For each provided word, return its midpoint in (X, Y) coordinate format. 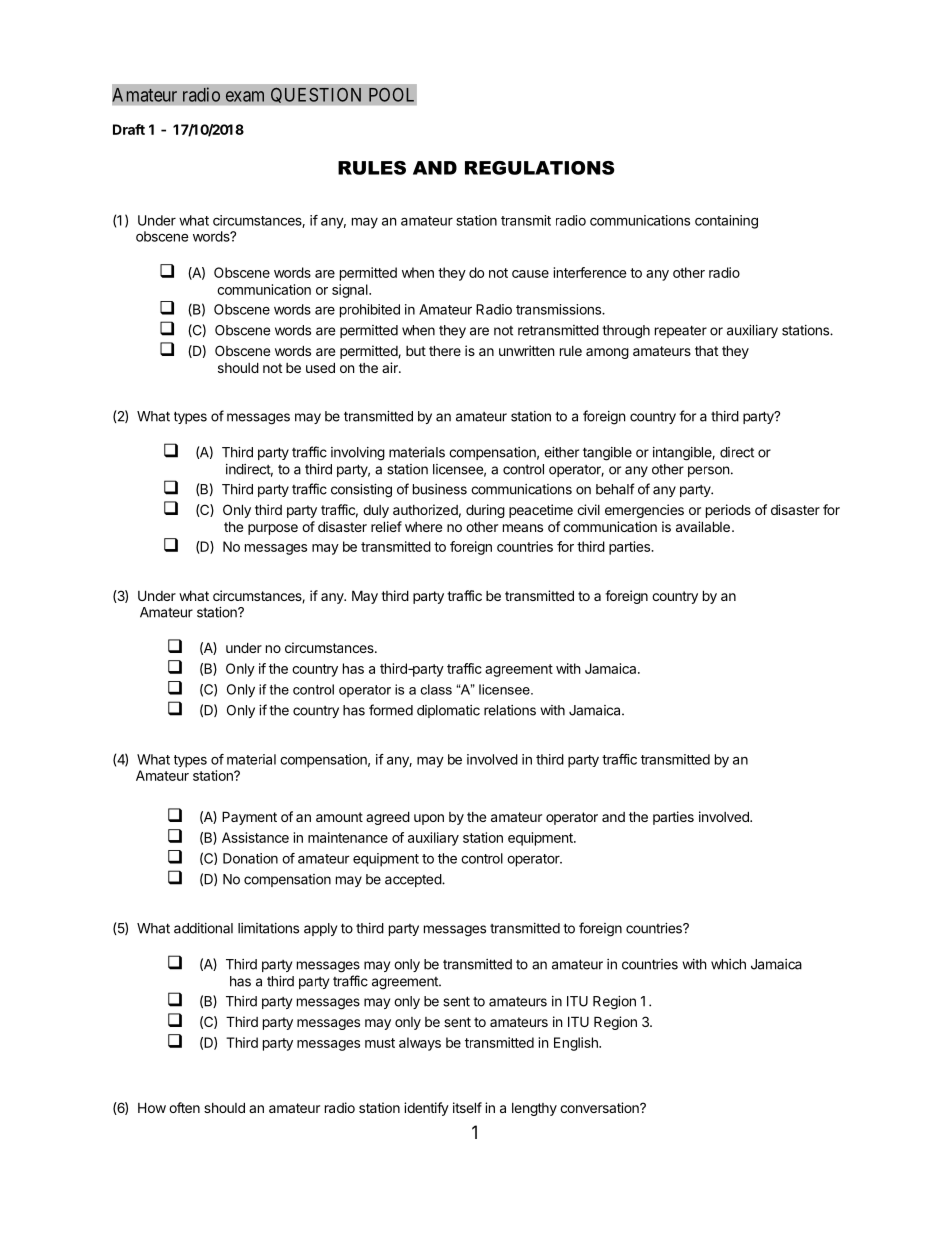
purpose (273, 529)
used (320, 367)
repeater (681, 331)
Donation (250, 858)
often (184, 1107)
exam (245, 96)
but (416, 351)
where (423, 527)
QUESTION (316, 95)
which (728, 964)
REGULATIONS (540, 168)
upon (429, 819)
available (703, 526)
